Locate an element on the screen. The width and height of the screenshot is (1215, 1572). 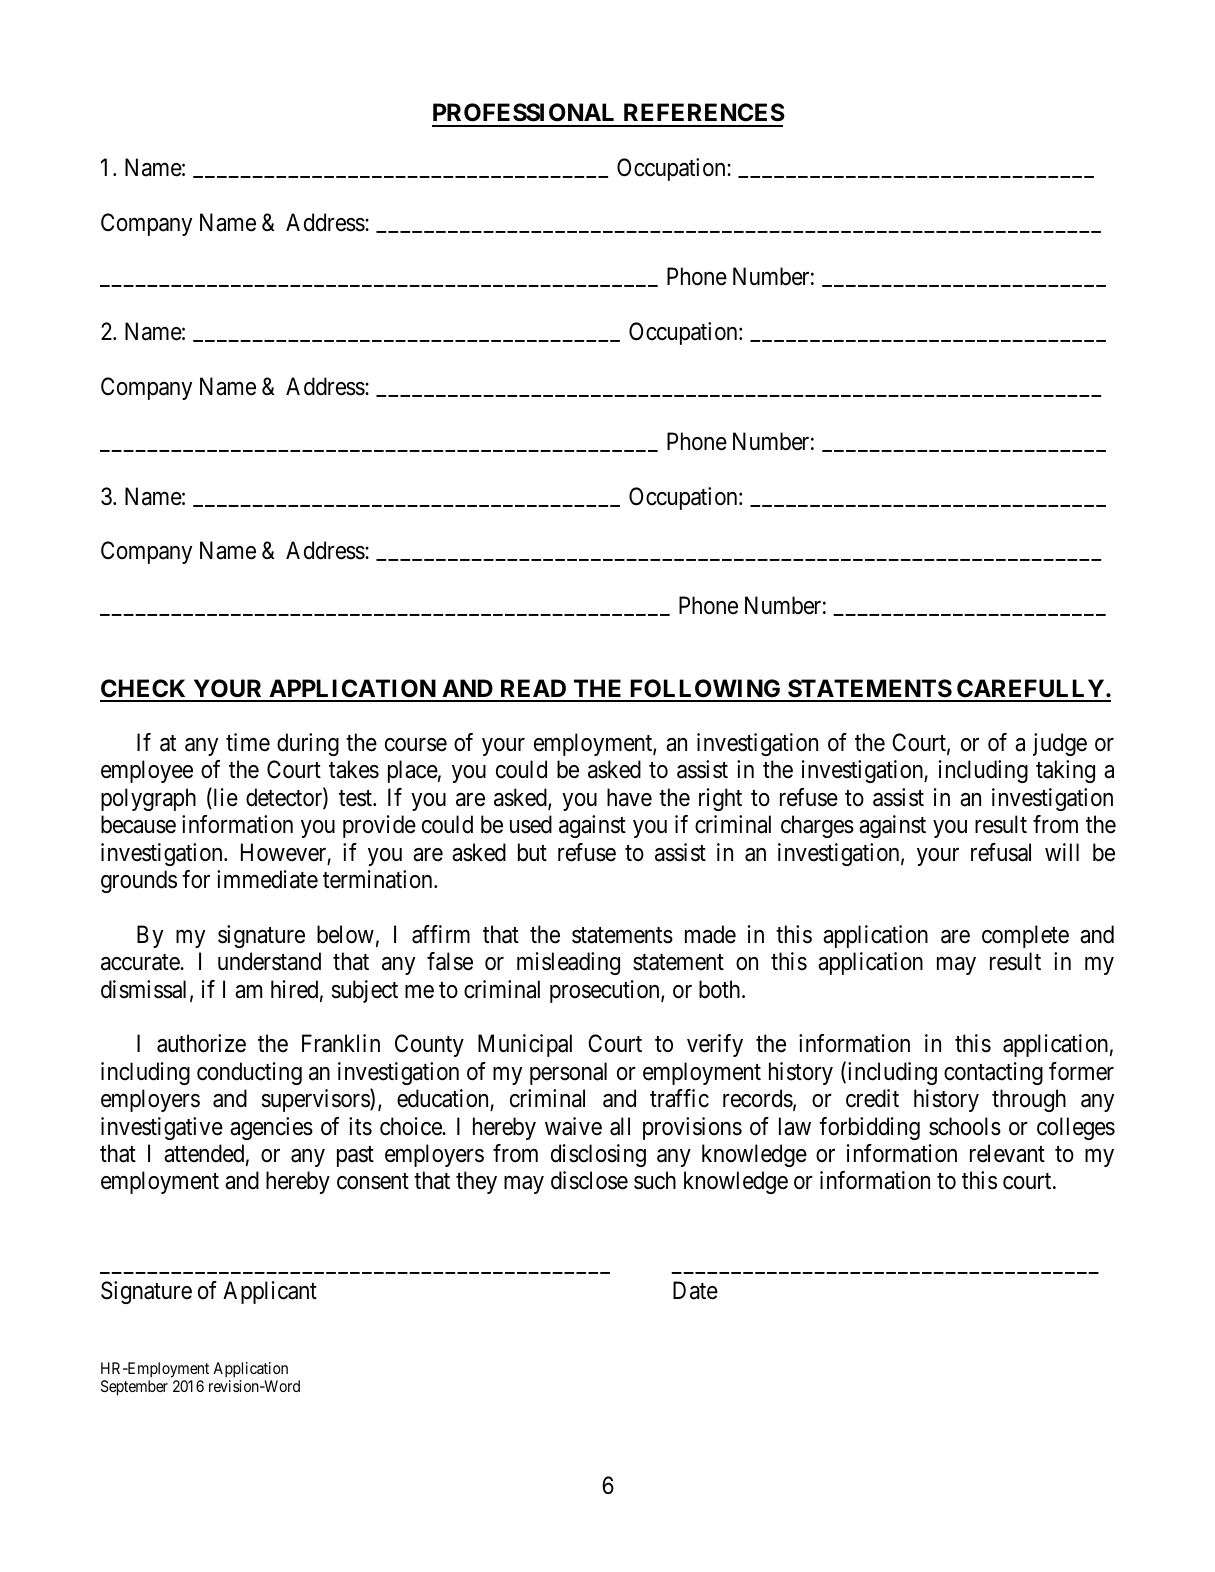
relevant is located at coordinates (1007, 1153).
